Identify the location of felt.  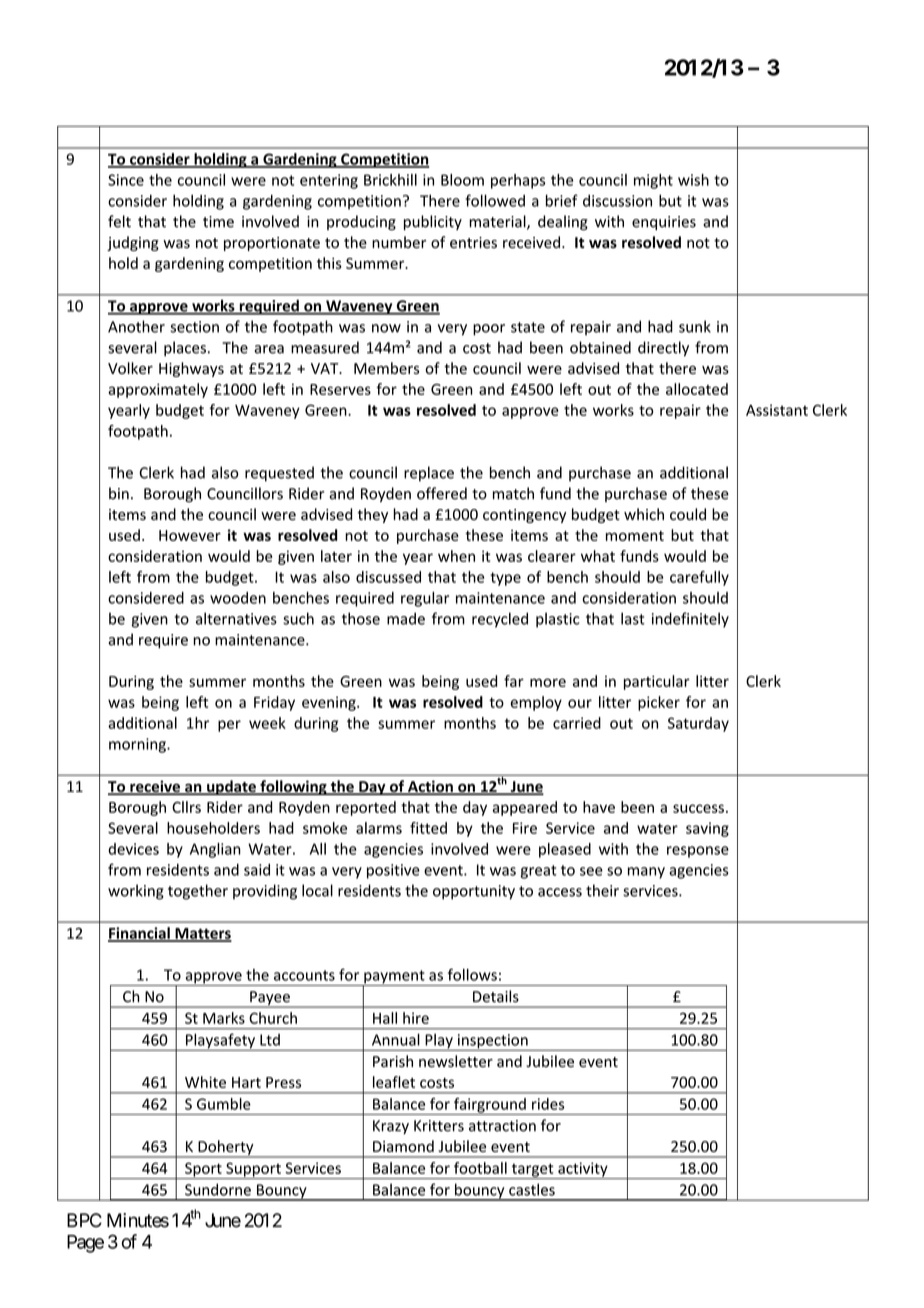
(119, 221).
